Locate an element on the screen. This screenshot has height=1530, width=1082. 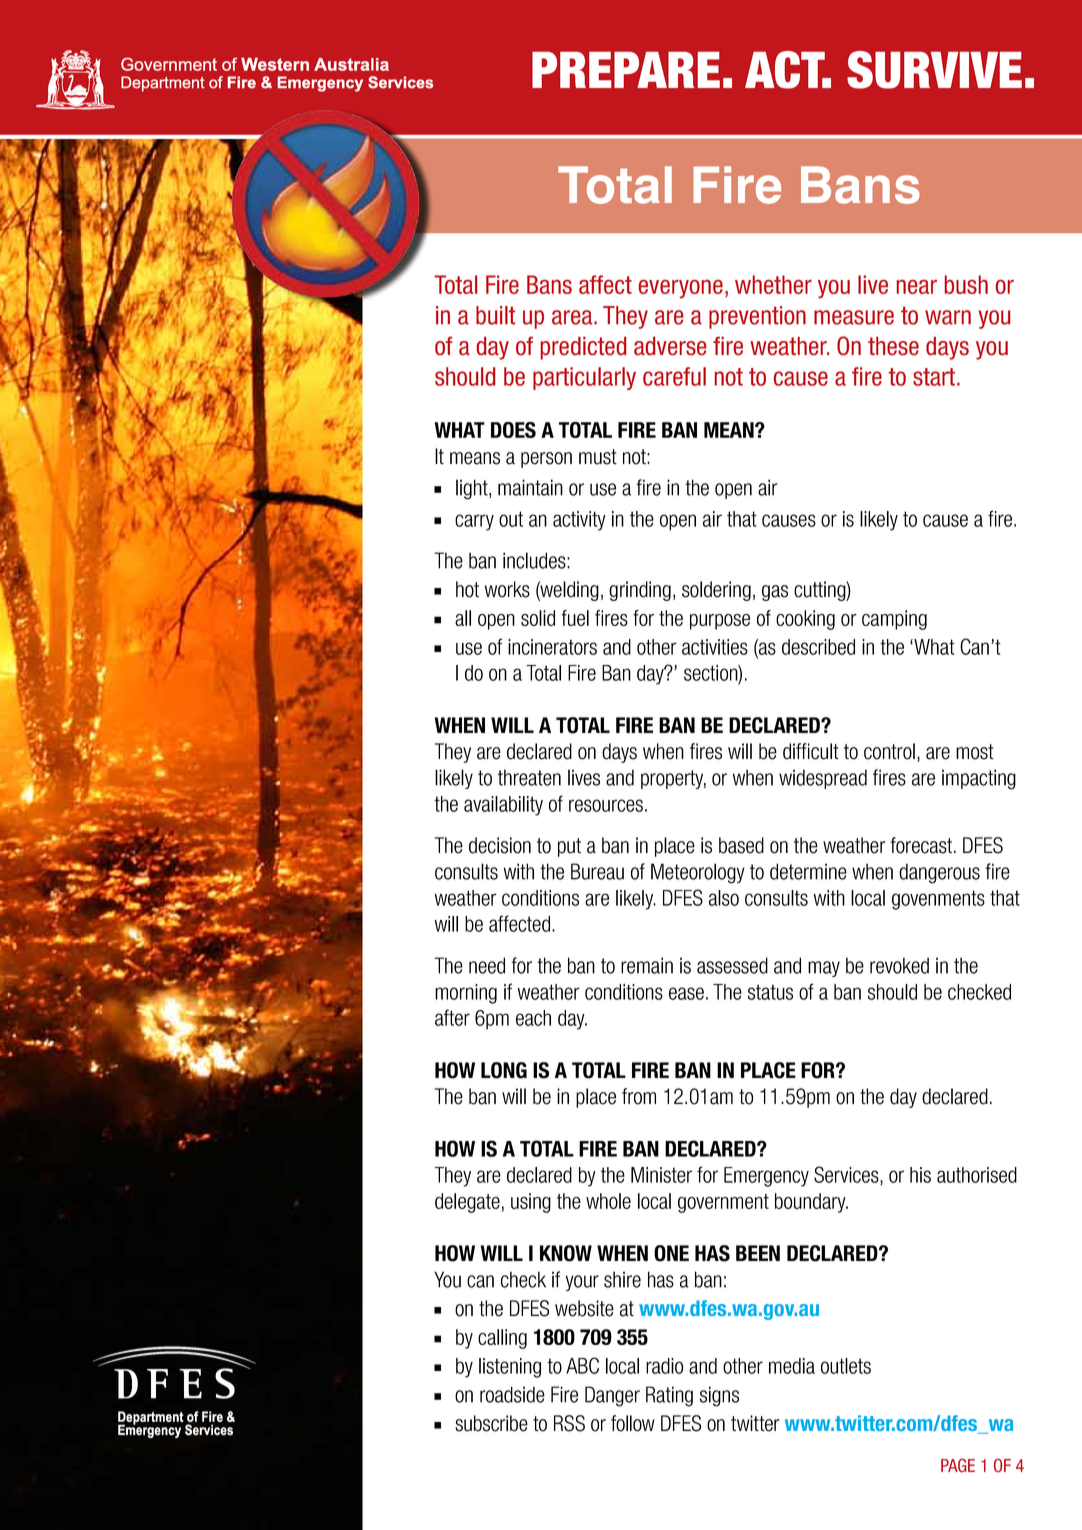
his is located at coordinates (920, 1175).
